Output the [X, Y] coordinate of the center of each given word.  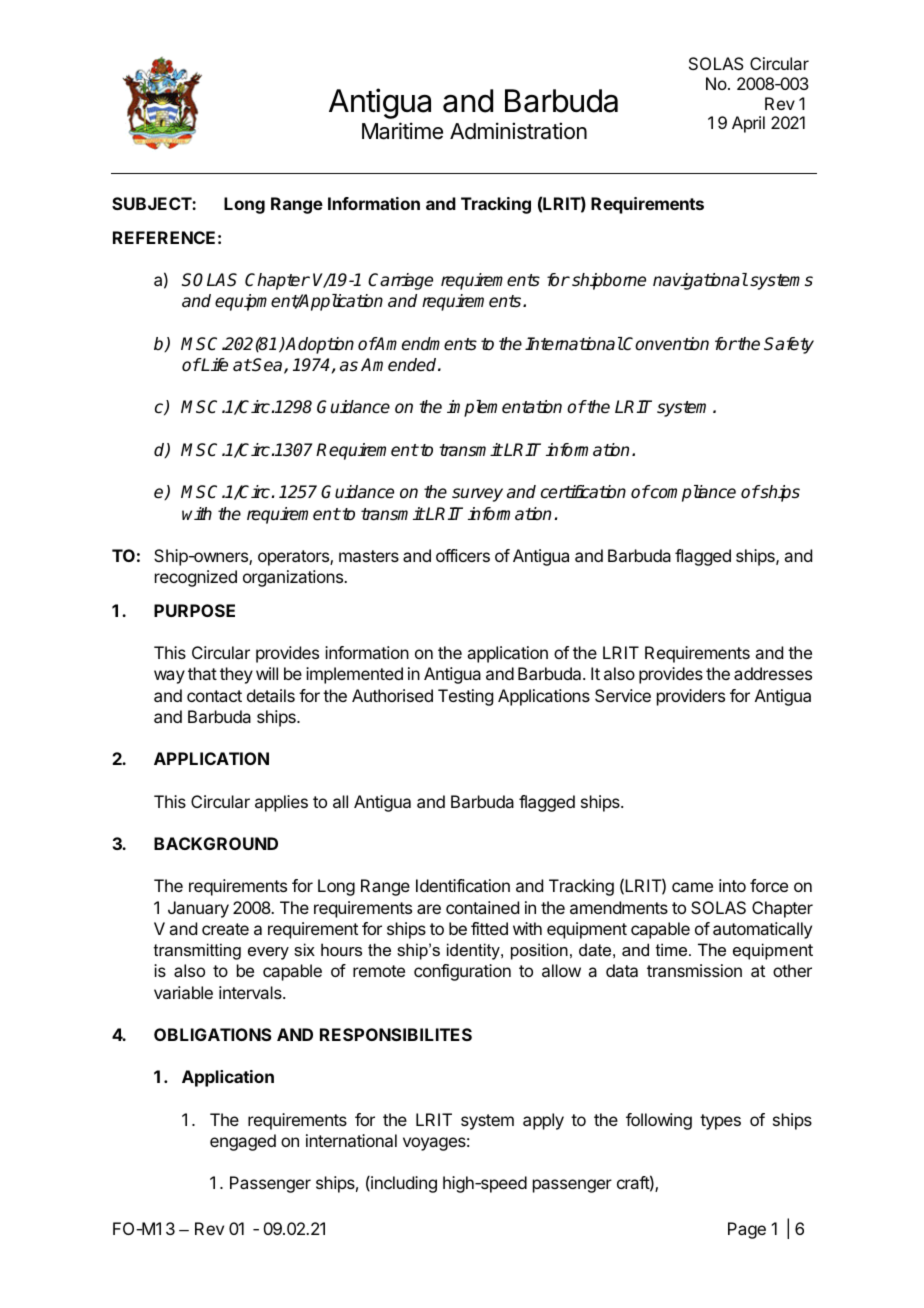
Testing [465, 697]
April [748, 124]
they [236, 675]
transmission [694, 970]
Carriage [400, 281]
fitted [489, 928]
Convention [665, 344]
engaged [243, 1142]
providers [691, 697]
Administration [518, 131]
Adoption [319, 345]
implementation [504, 408]
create [225, 929]
